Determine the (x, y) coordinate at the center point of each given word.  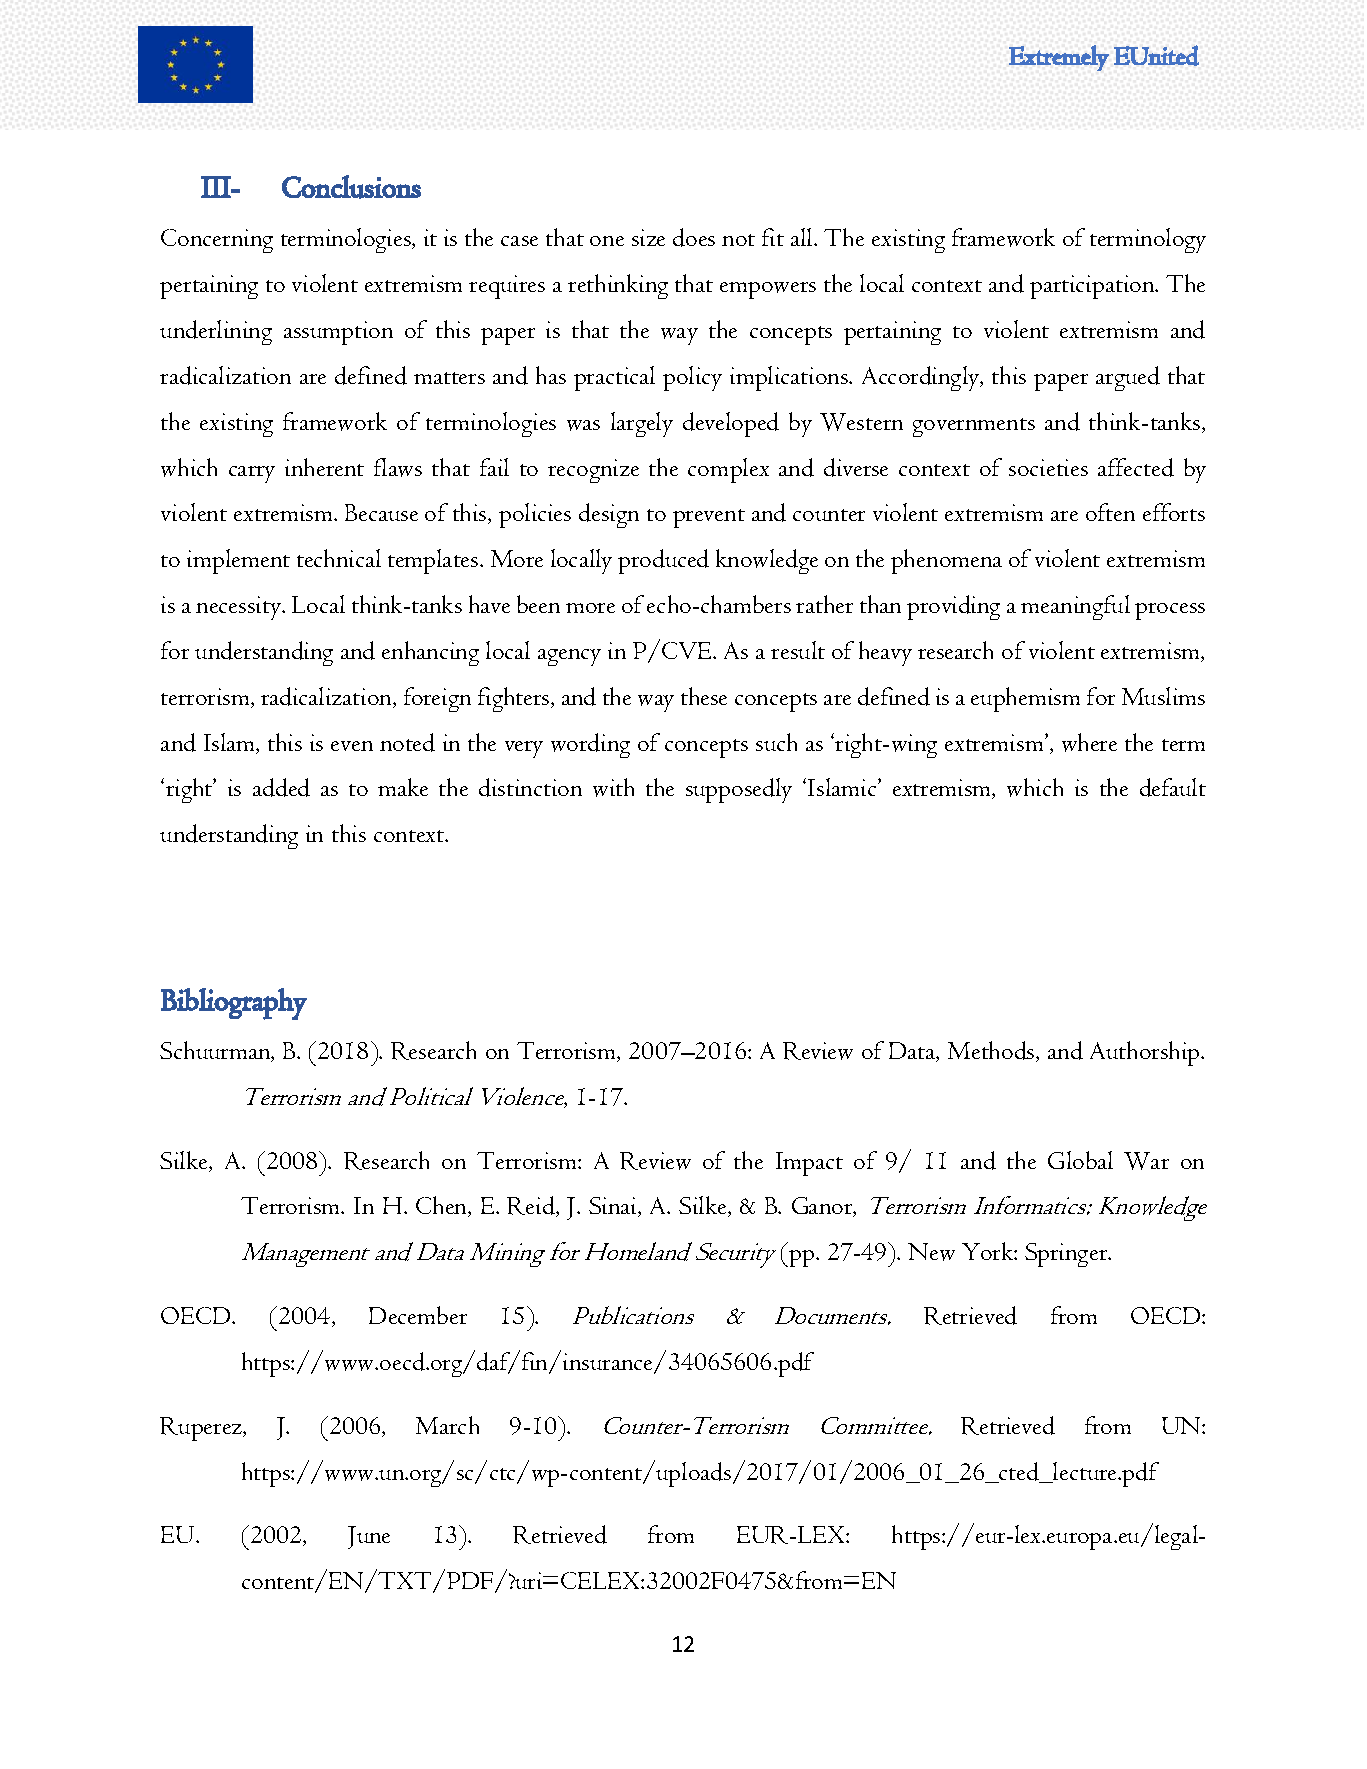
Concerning (217, 241)
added (281, 787)
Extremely (1059, 58)
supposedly (739, 790)
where (1089, 742)
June (369, 1537)
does (694, 237)
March (447, 1425)
